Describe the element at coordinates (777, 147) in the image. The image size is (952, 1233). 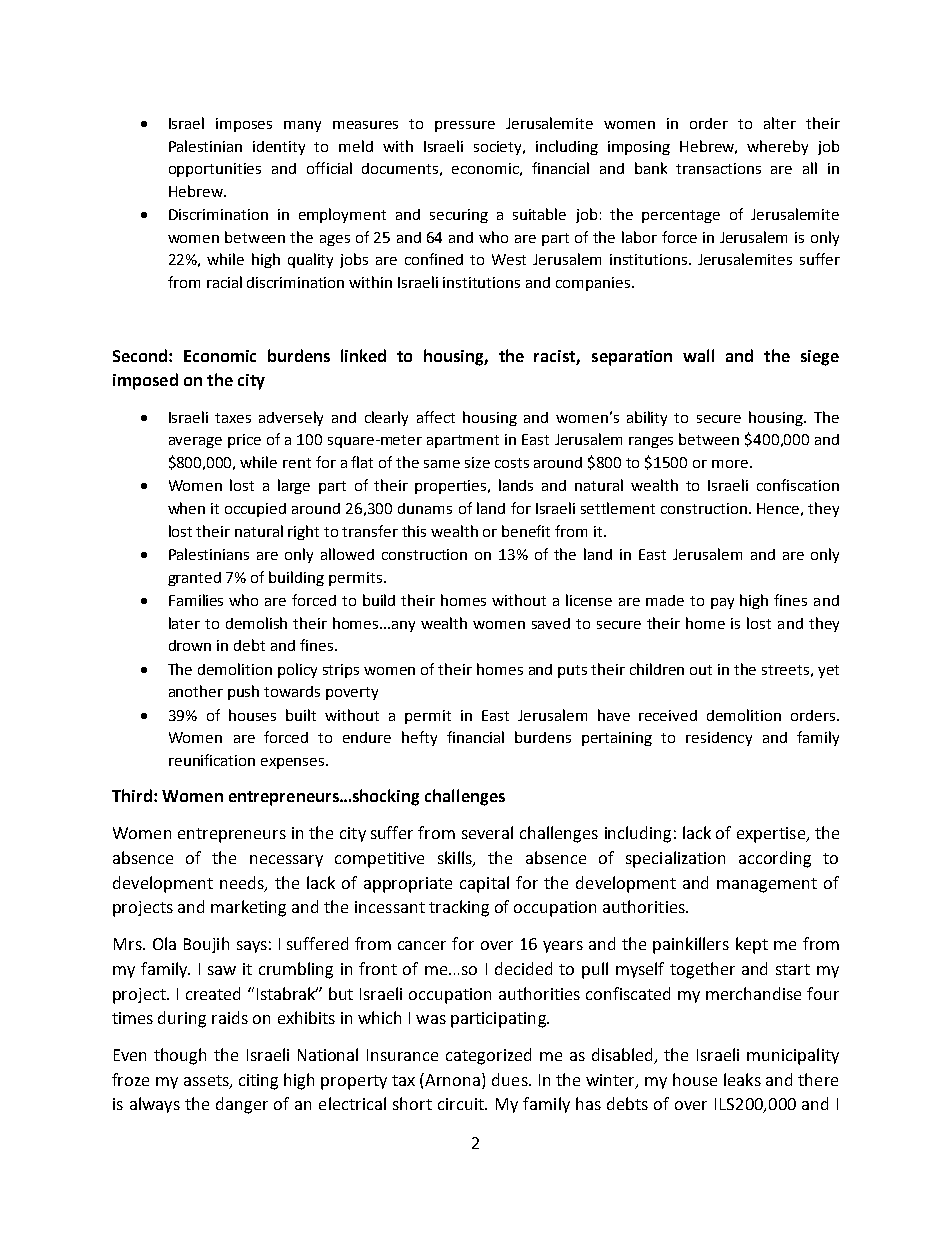
I see `whereby` at that location.
